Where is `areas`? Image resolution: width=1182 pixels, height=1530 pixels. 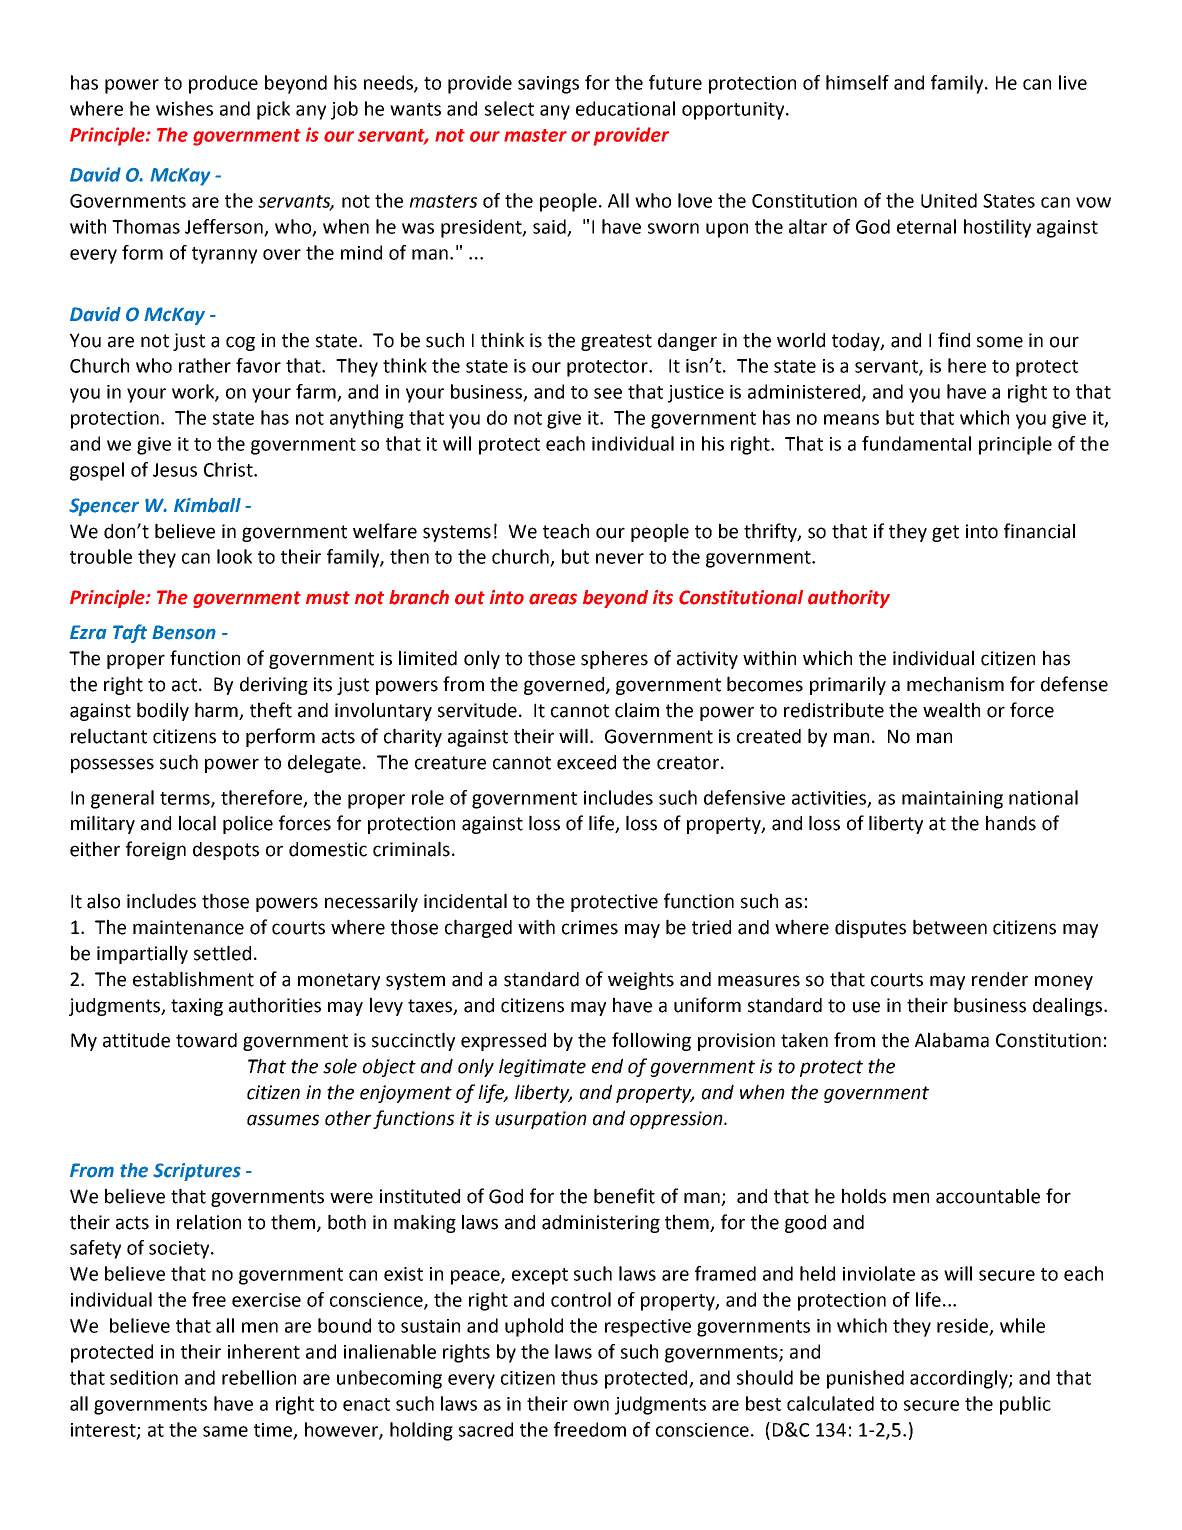 areas is located at coordinates (553, 599).
